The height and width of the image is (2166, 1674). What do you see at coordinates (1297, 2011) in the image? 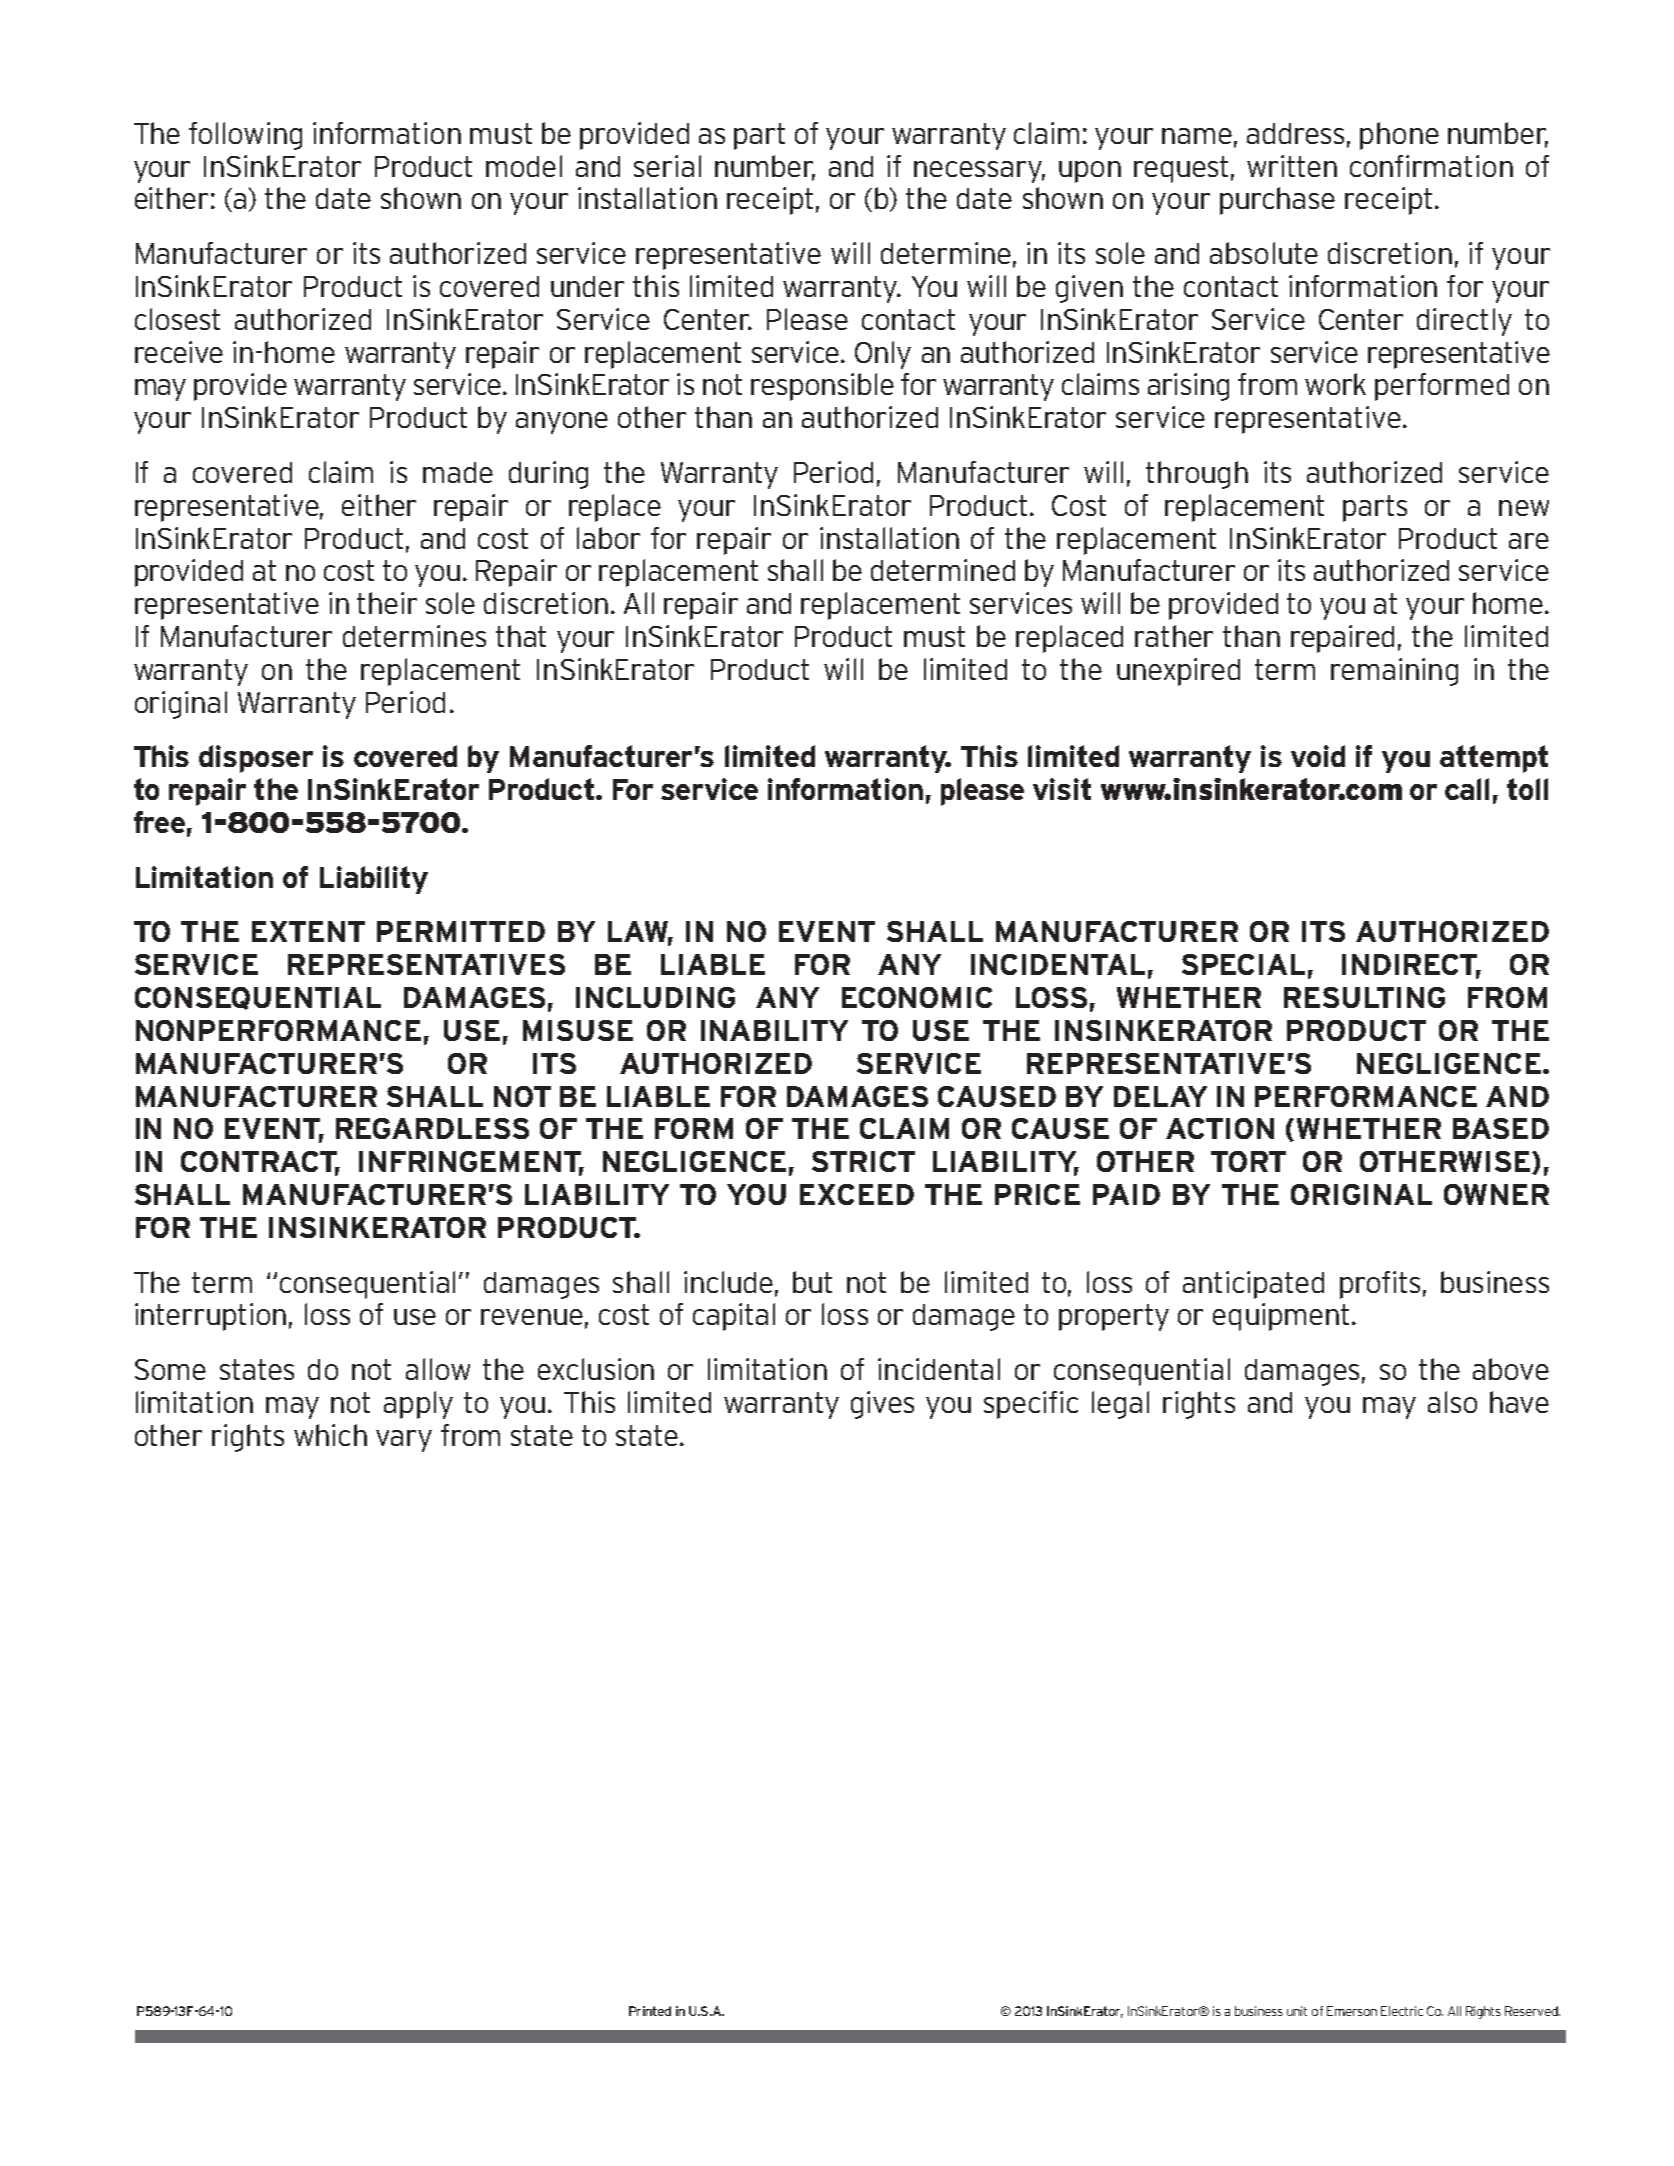
I see `unit` at bounding box center [1297, 2011].
